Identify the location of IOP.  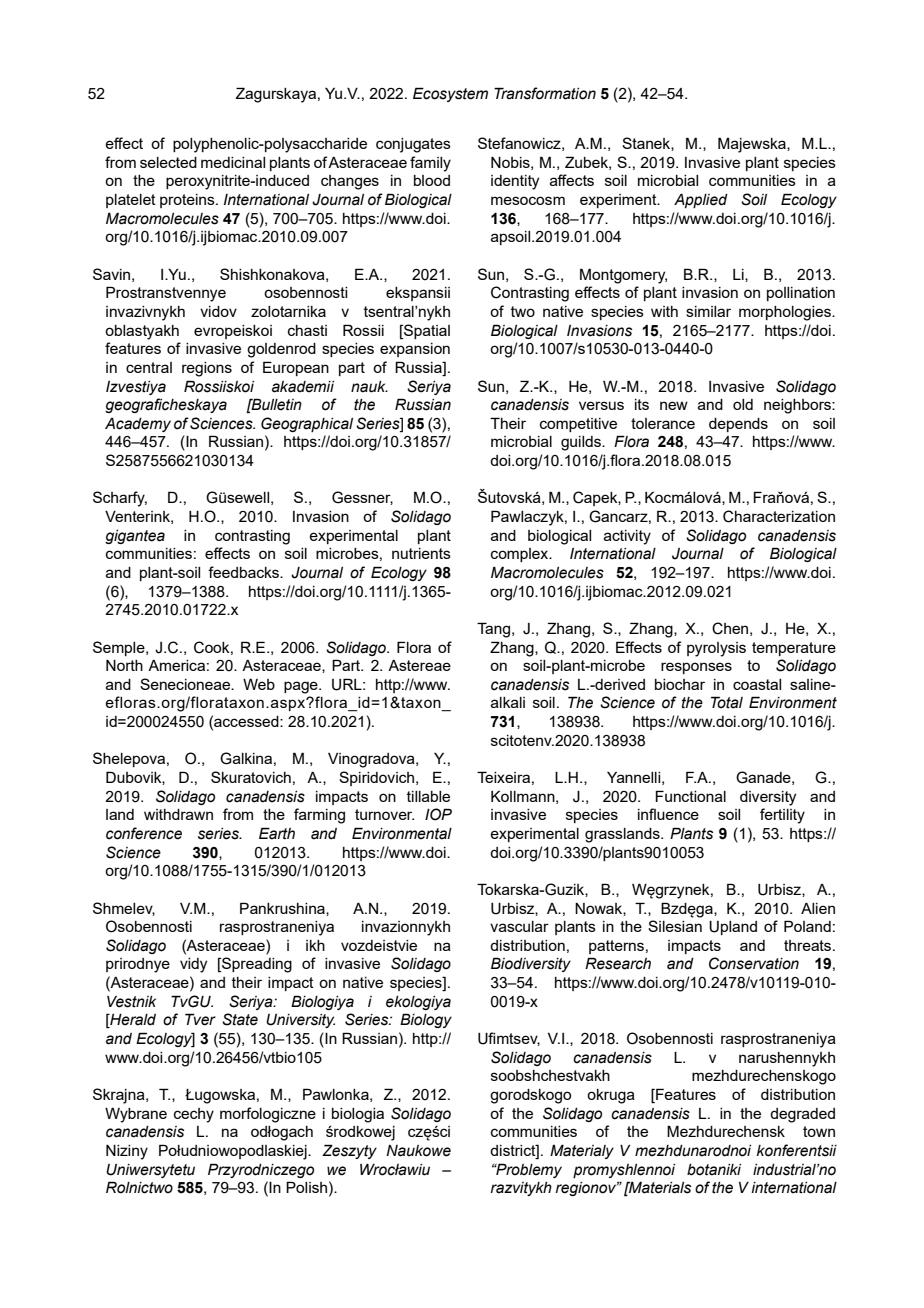
(438, 814).
